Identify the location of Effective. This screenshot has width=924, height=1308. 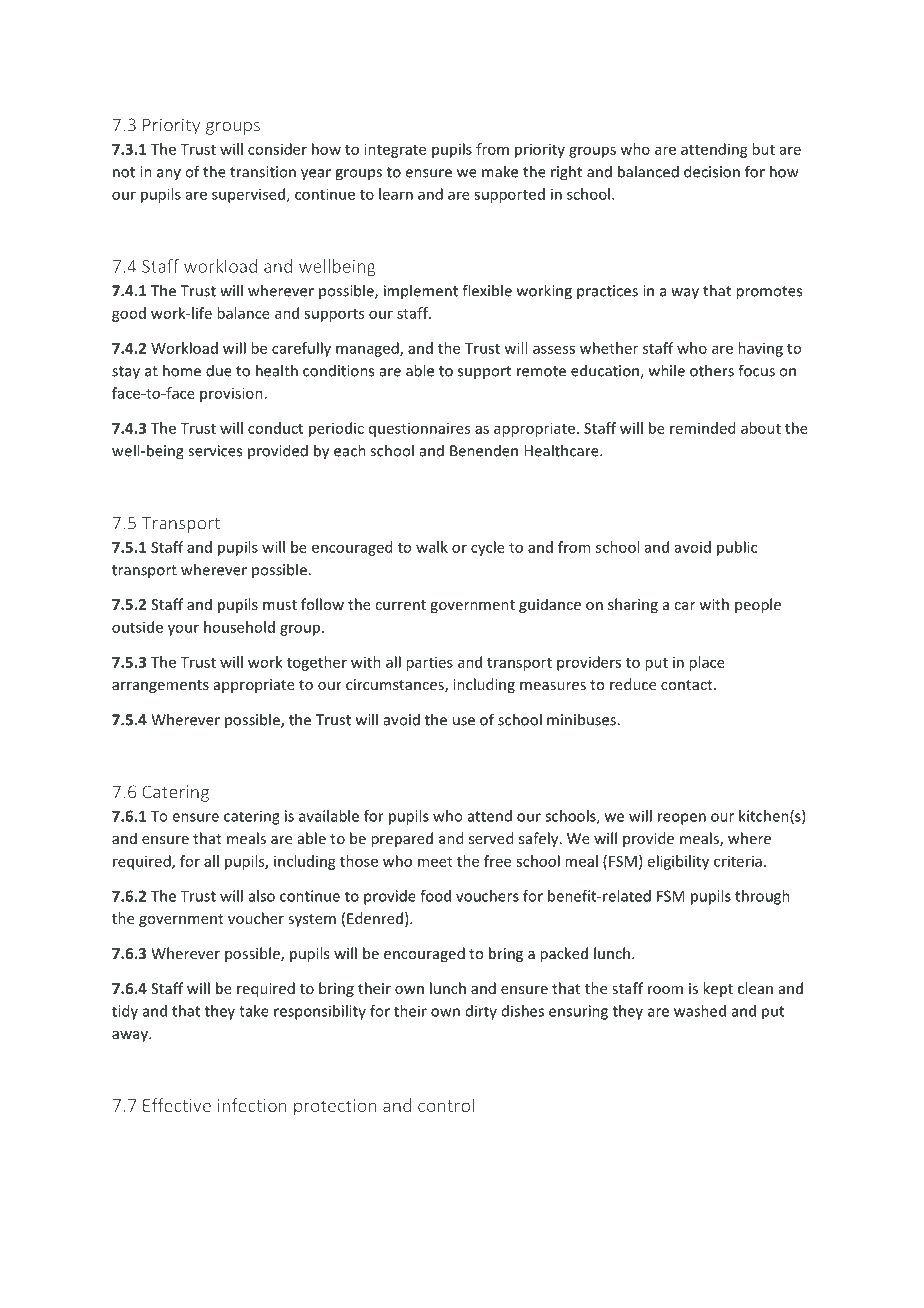
(177, 1105).
